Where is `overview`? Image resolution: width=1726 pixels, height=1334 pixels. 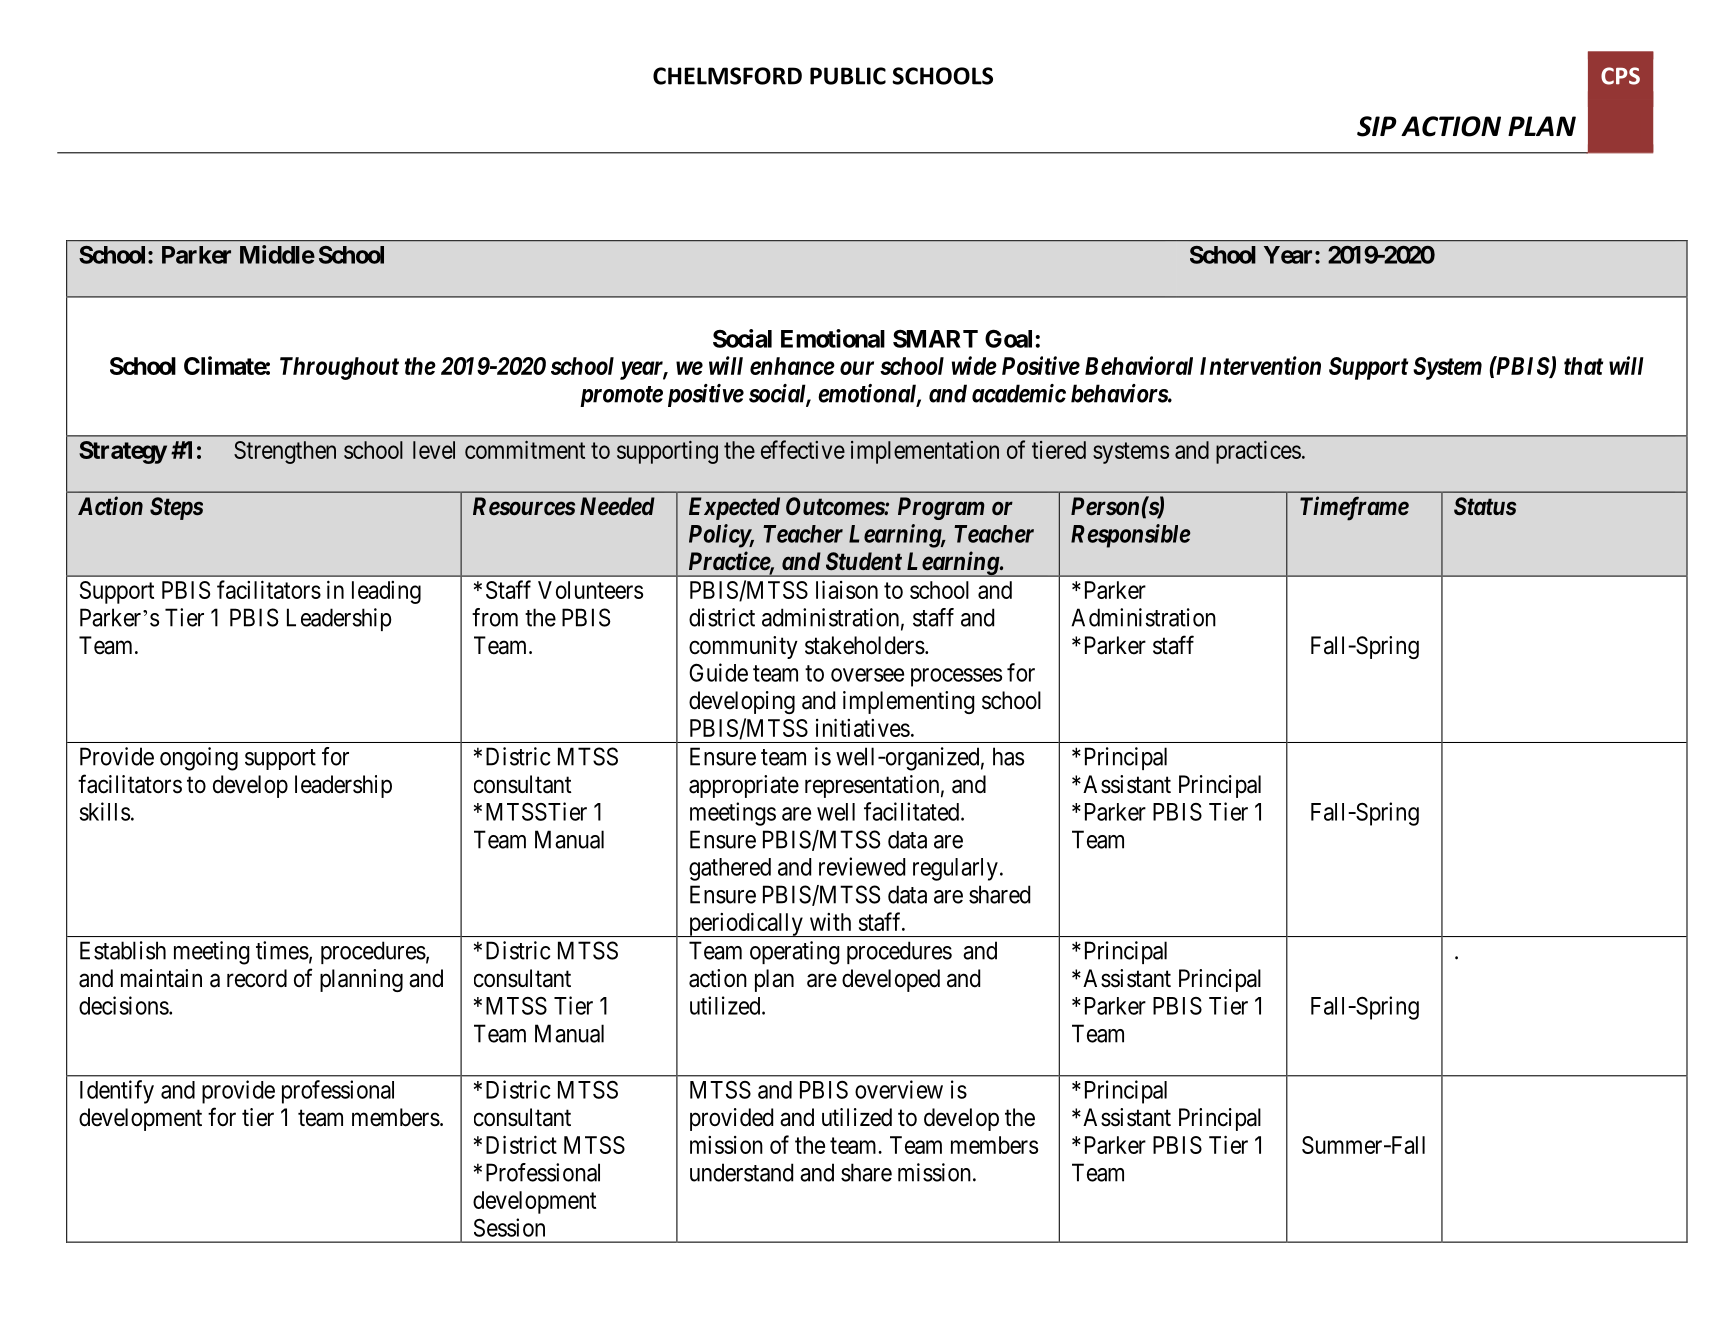
overview is located at coordinates (899, 1089).
